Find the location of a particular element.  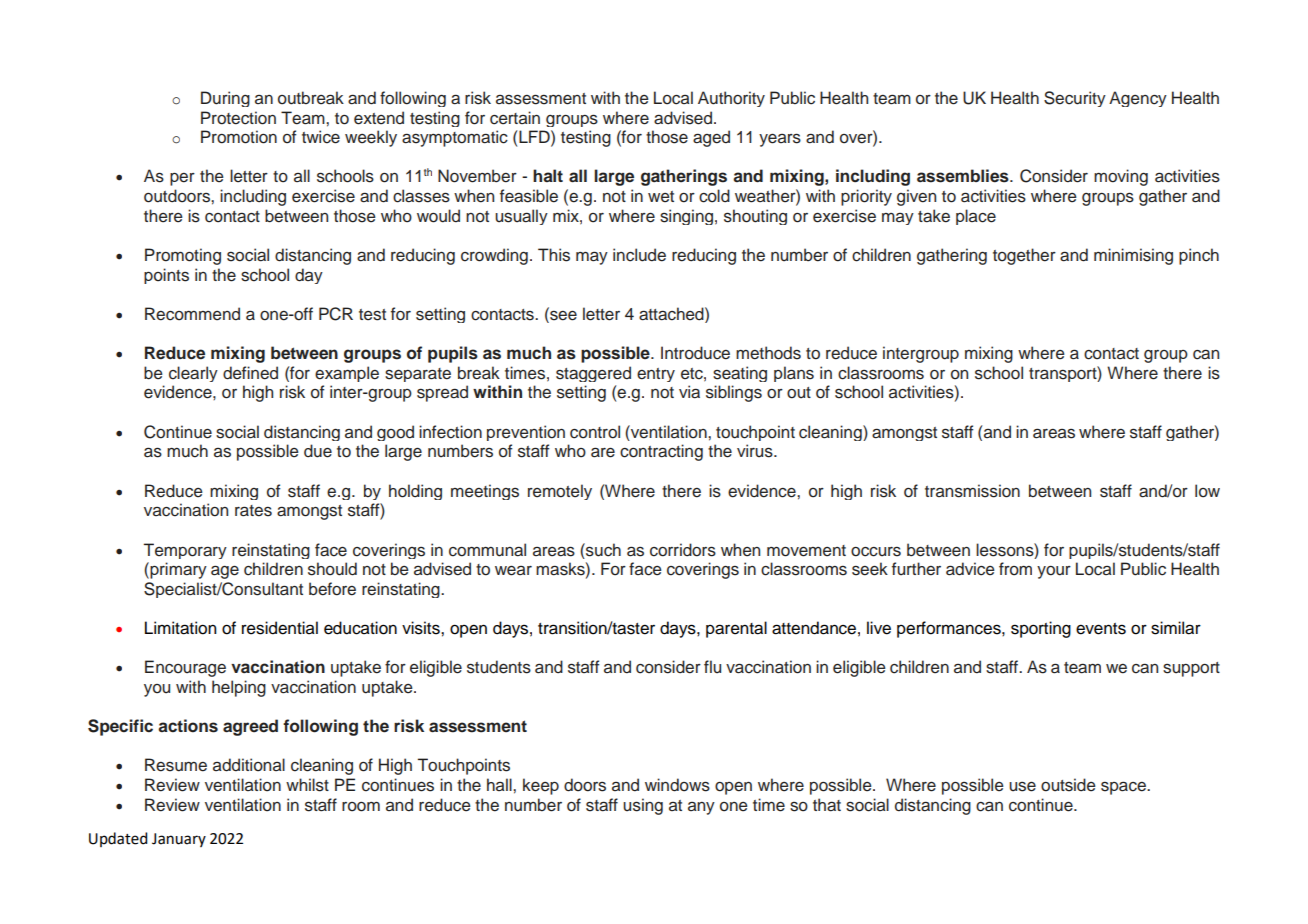

Protection is located at coordinates (238, 118).
